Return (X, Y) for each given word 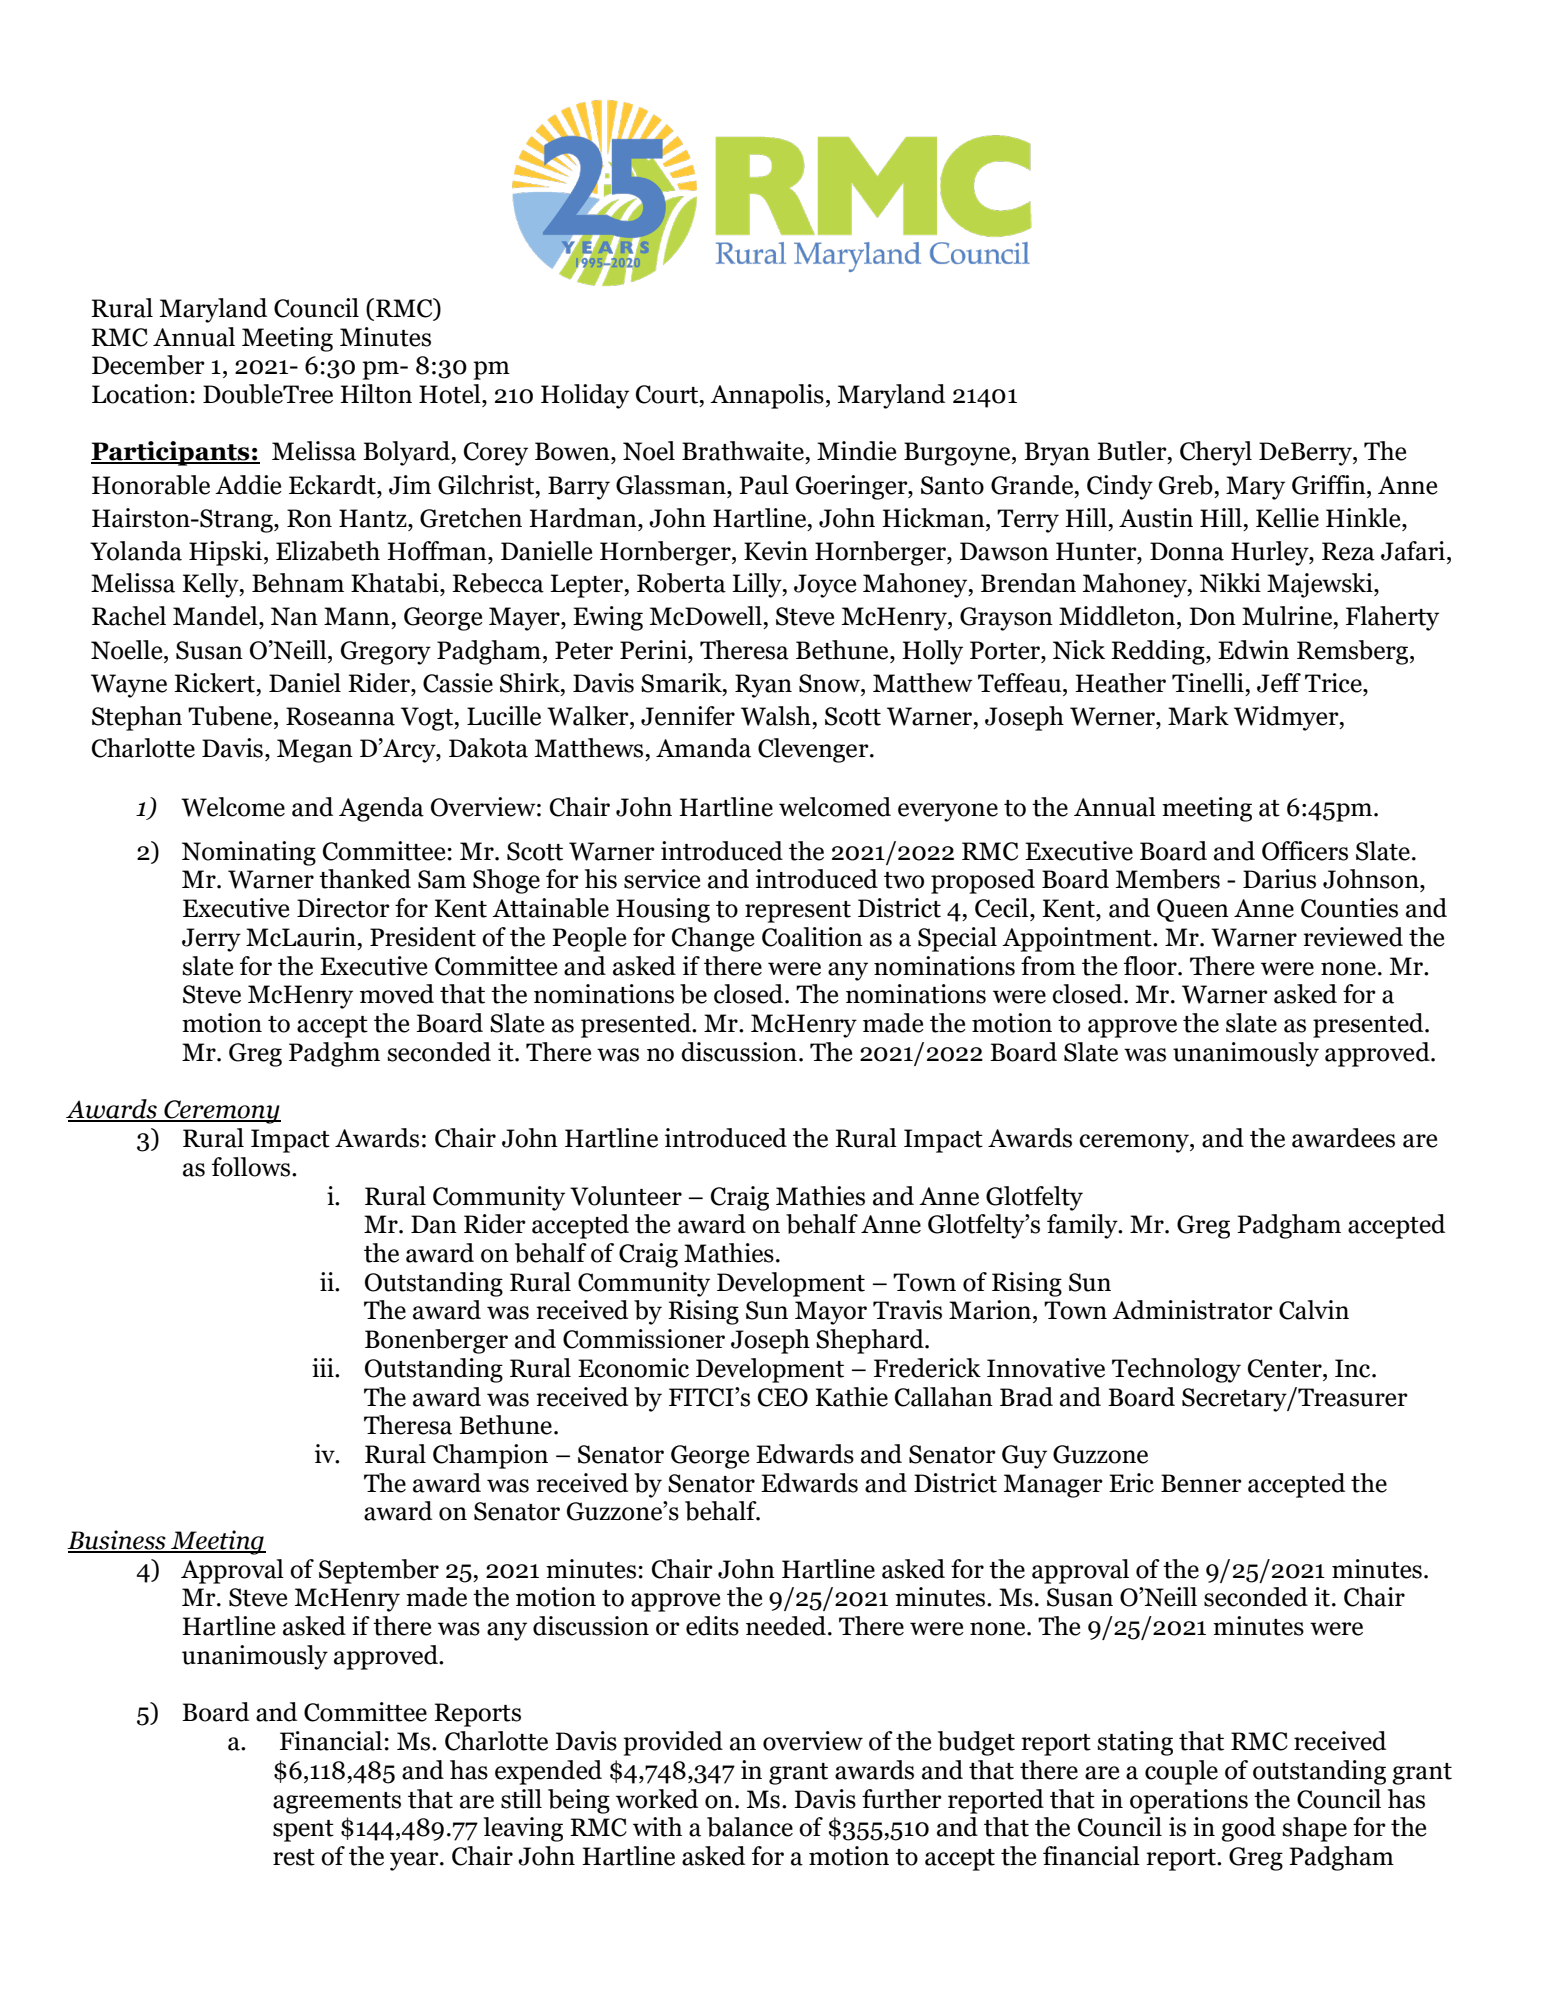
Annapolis (767, 396)
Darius (1279, 879)
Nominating (249, 853)
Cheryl (1216, 453)
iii (324, 1367)
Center (1286, 1368)
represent (798, 912)
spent (303, 1831)
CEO (783, 1397)
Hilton (376, 394)
